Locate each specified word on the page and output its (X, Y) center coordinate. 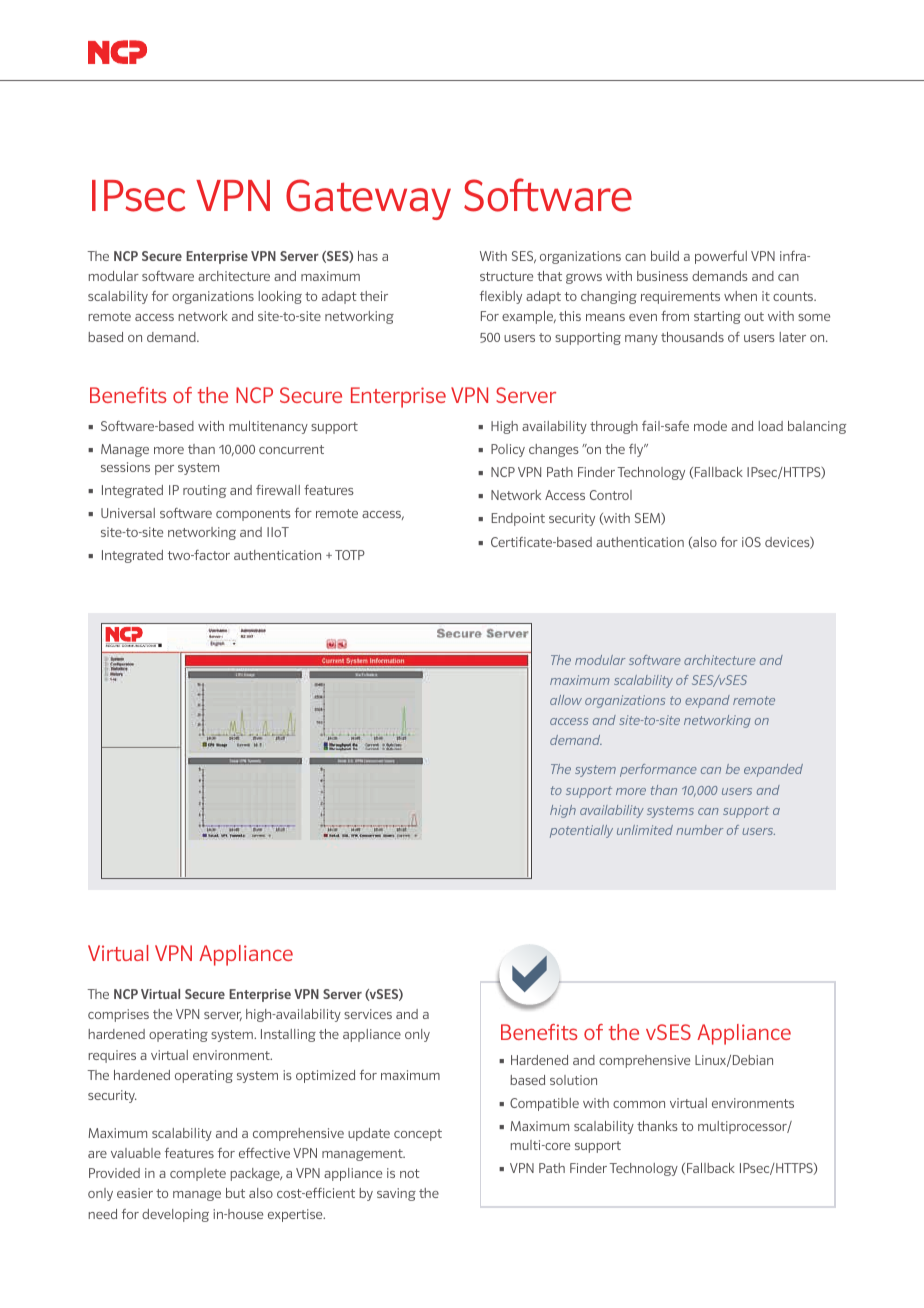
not (410, 1173)
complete (198, 1174)
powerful (721, 257)
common (639, 1104)
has (368, 256)
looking (280, 297)
